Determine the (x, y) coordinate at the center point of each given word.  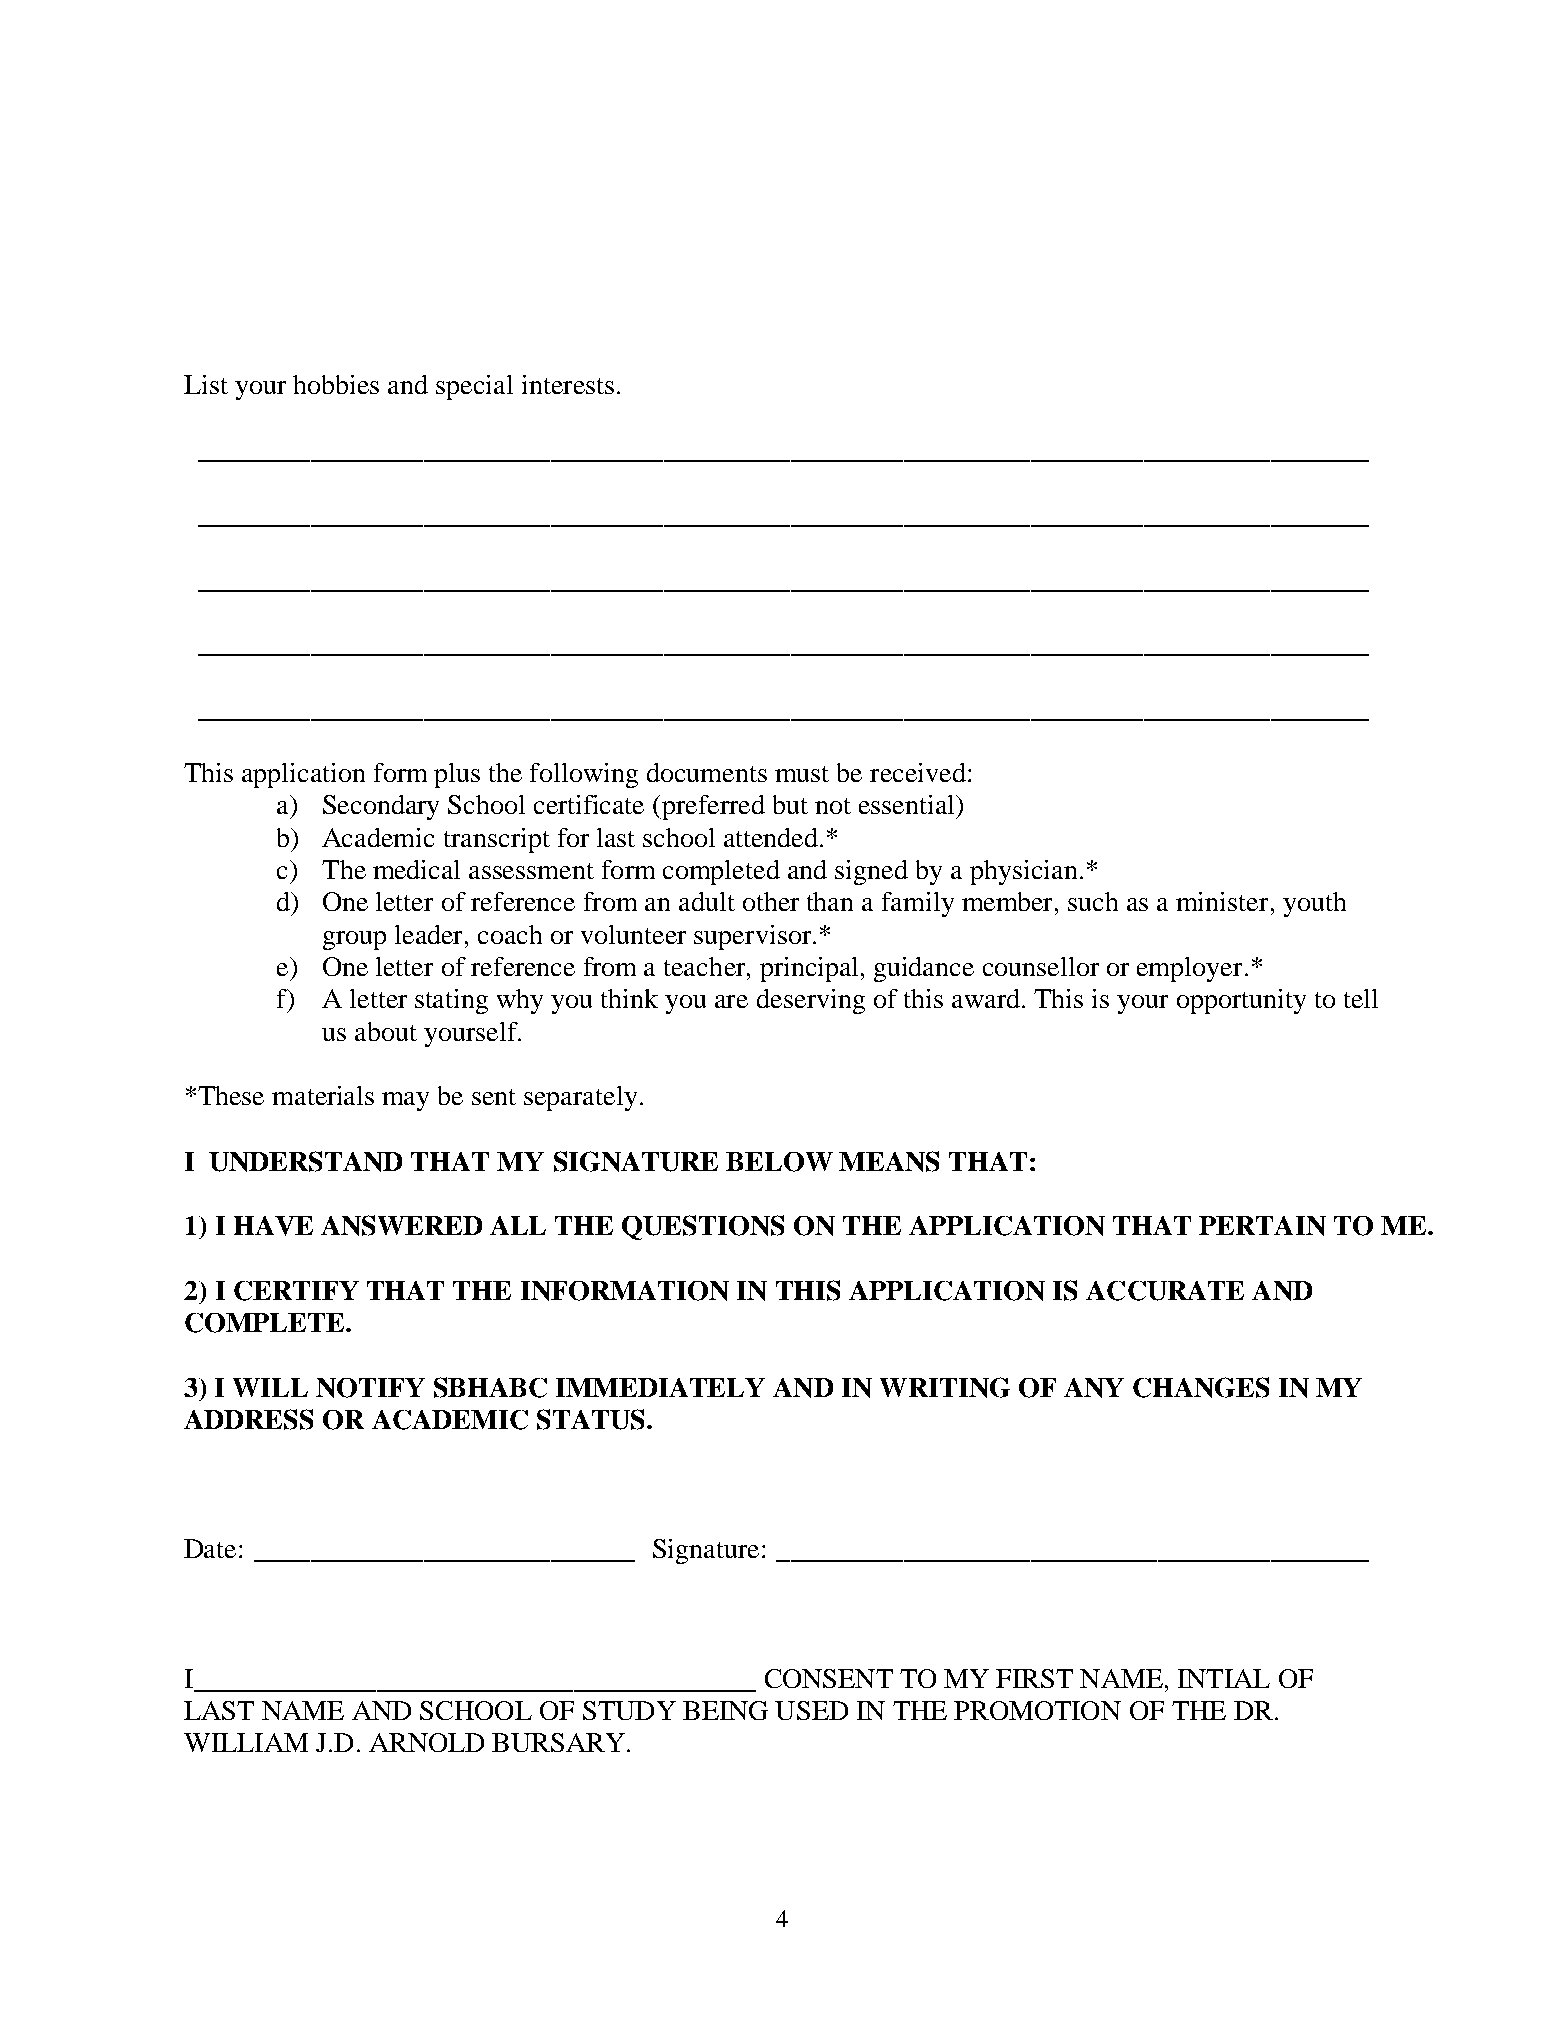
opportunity (1241, 1001)
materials (323, 1095)
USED (811, 1710)
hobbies (336, 384)
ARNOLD (426, 1742)
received (918, 772)
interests (568, 384)
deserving (811, 1001)
